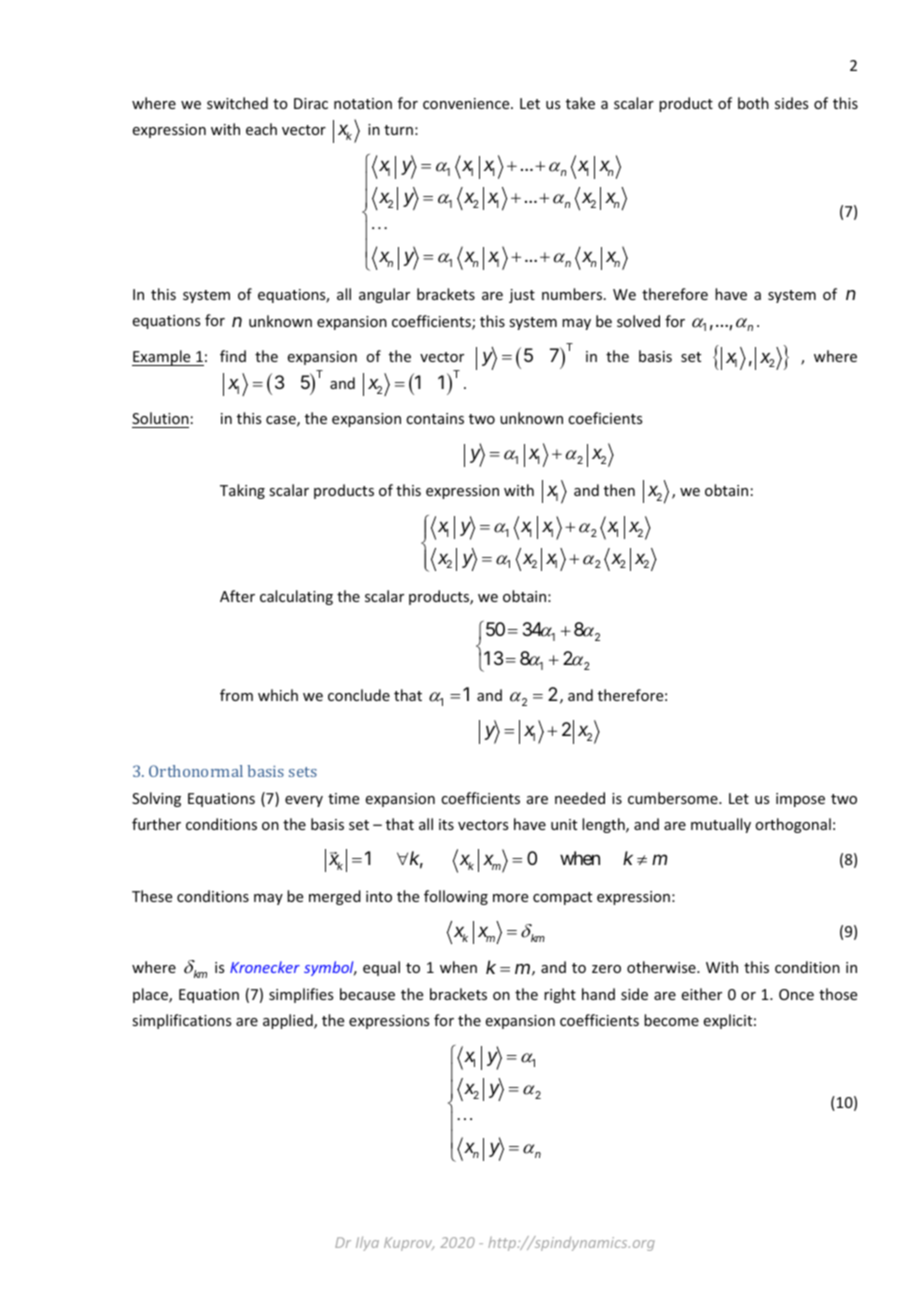  I want to click on each, so click(261, 129).
